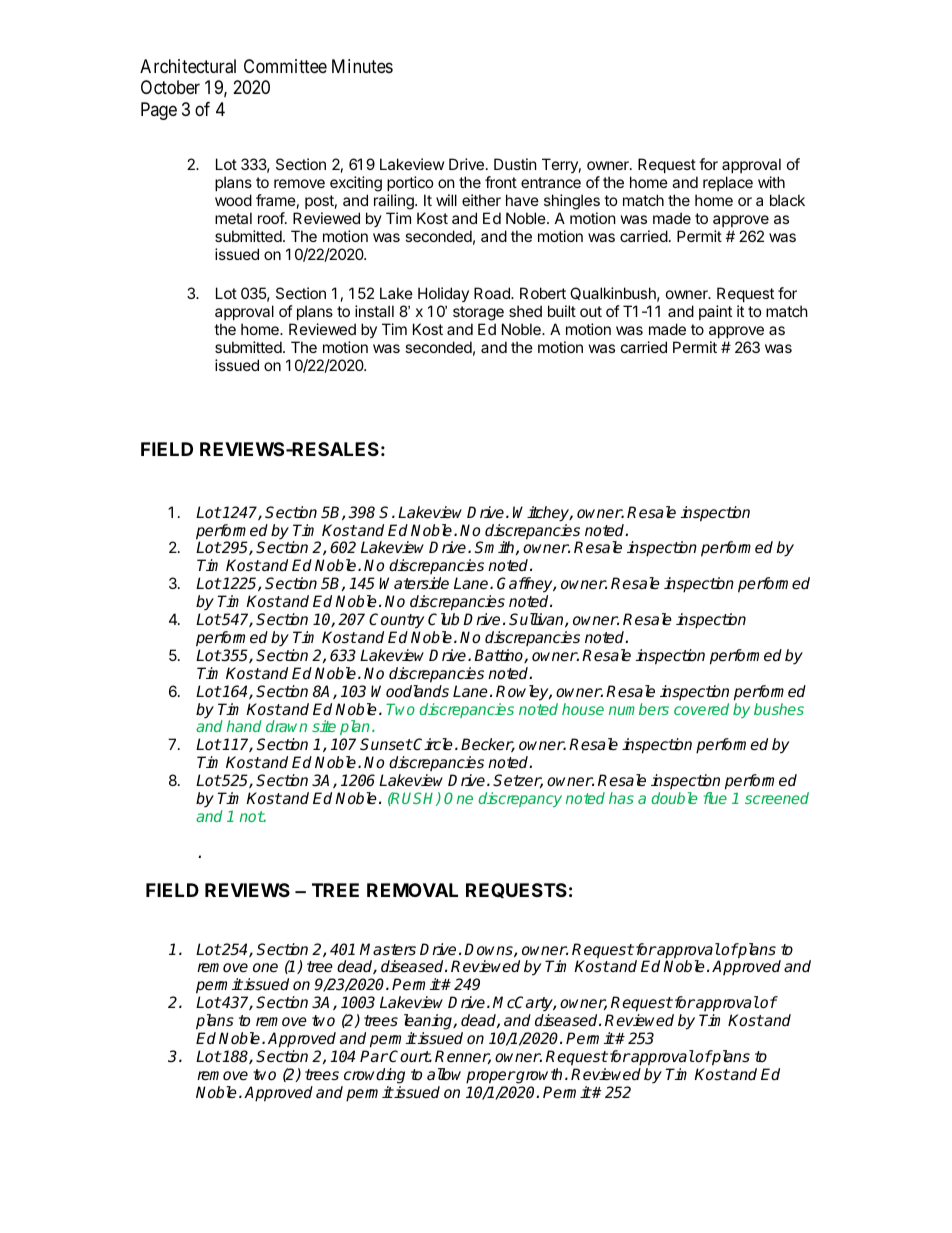 This image has width=952, height=1233. Describe the element at coordinates (443, 619) in the image. I see `Club` at that location.
